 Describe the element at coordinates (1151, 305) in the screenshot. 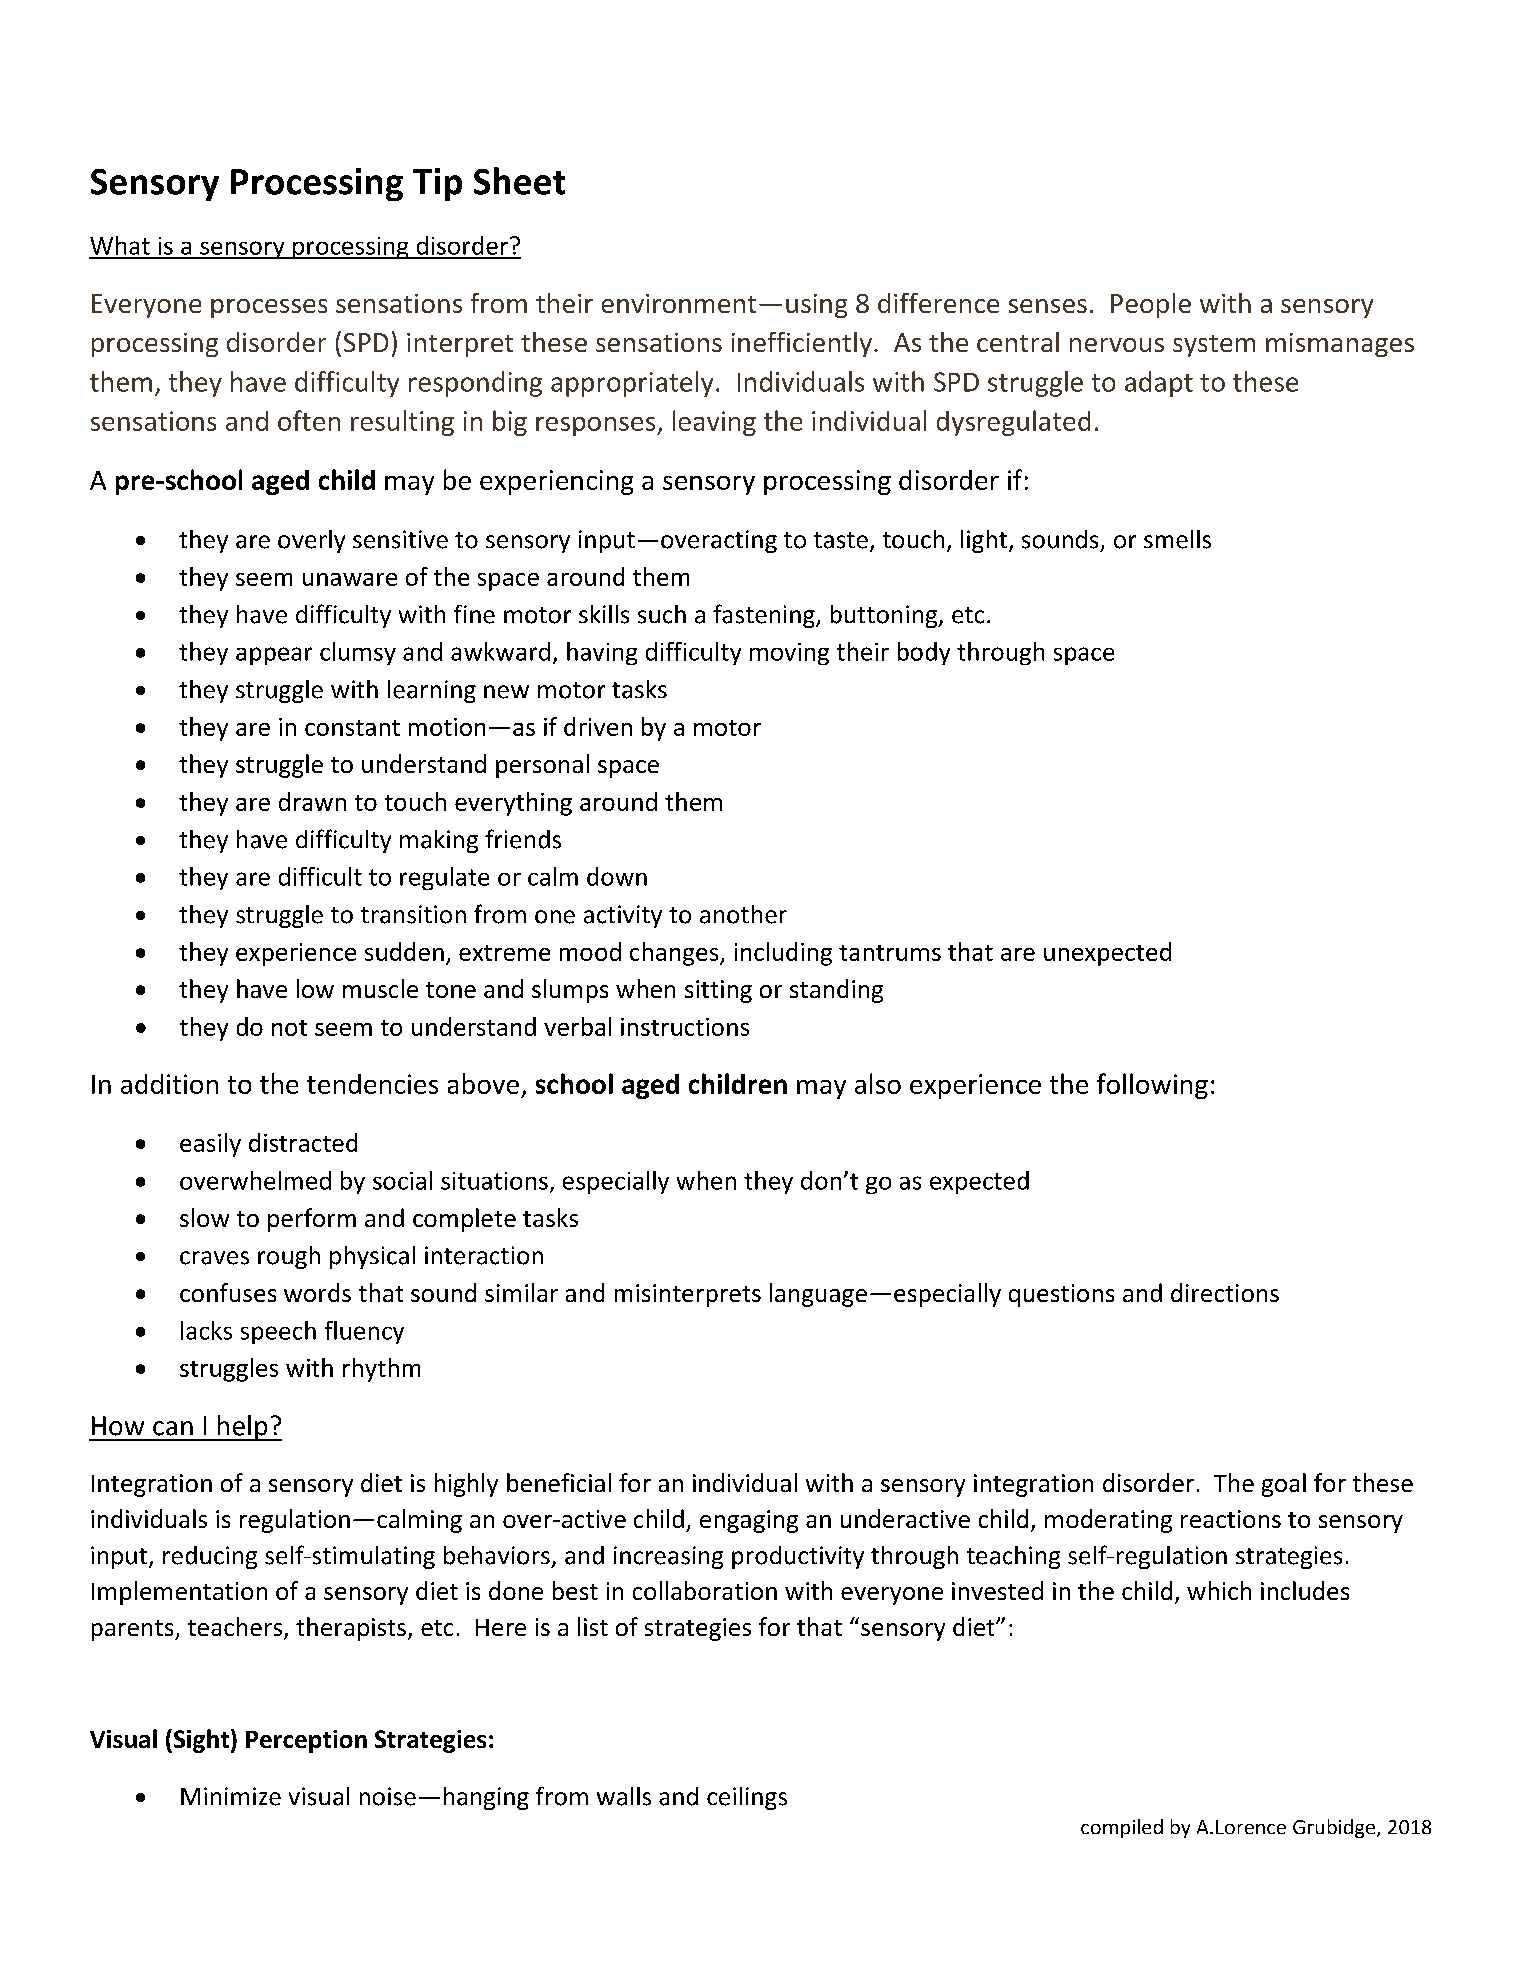

I see `People` at that location.
